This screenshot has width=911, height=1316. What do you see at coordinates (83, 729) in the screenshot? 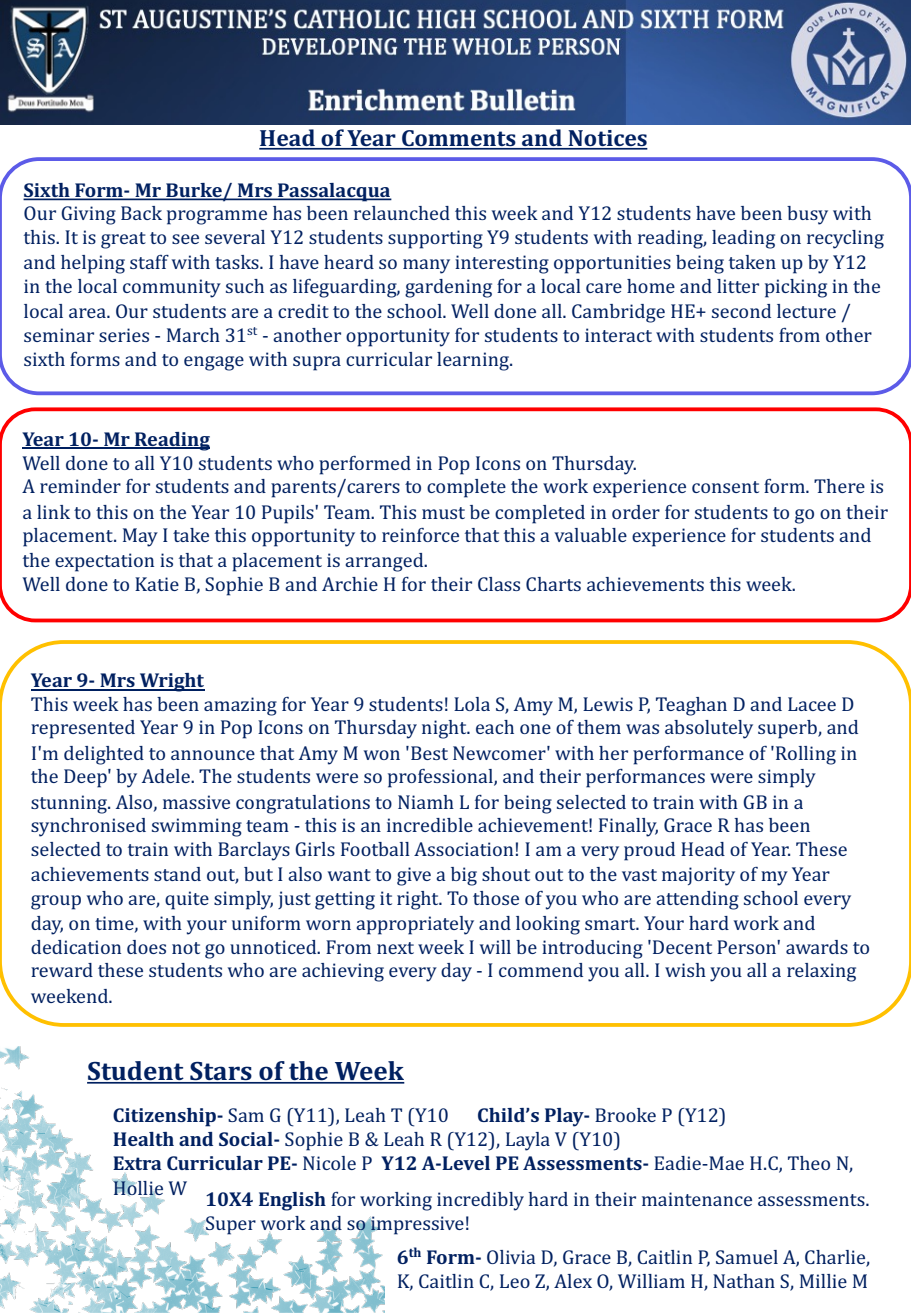
I see `represented` at bounding box center [83, 729].
